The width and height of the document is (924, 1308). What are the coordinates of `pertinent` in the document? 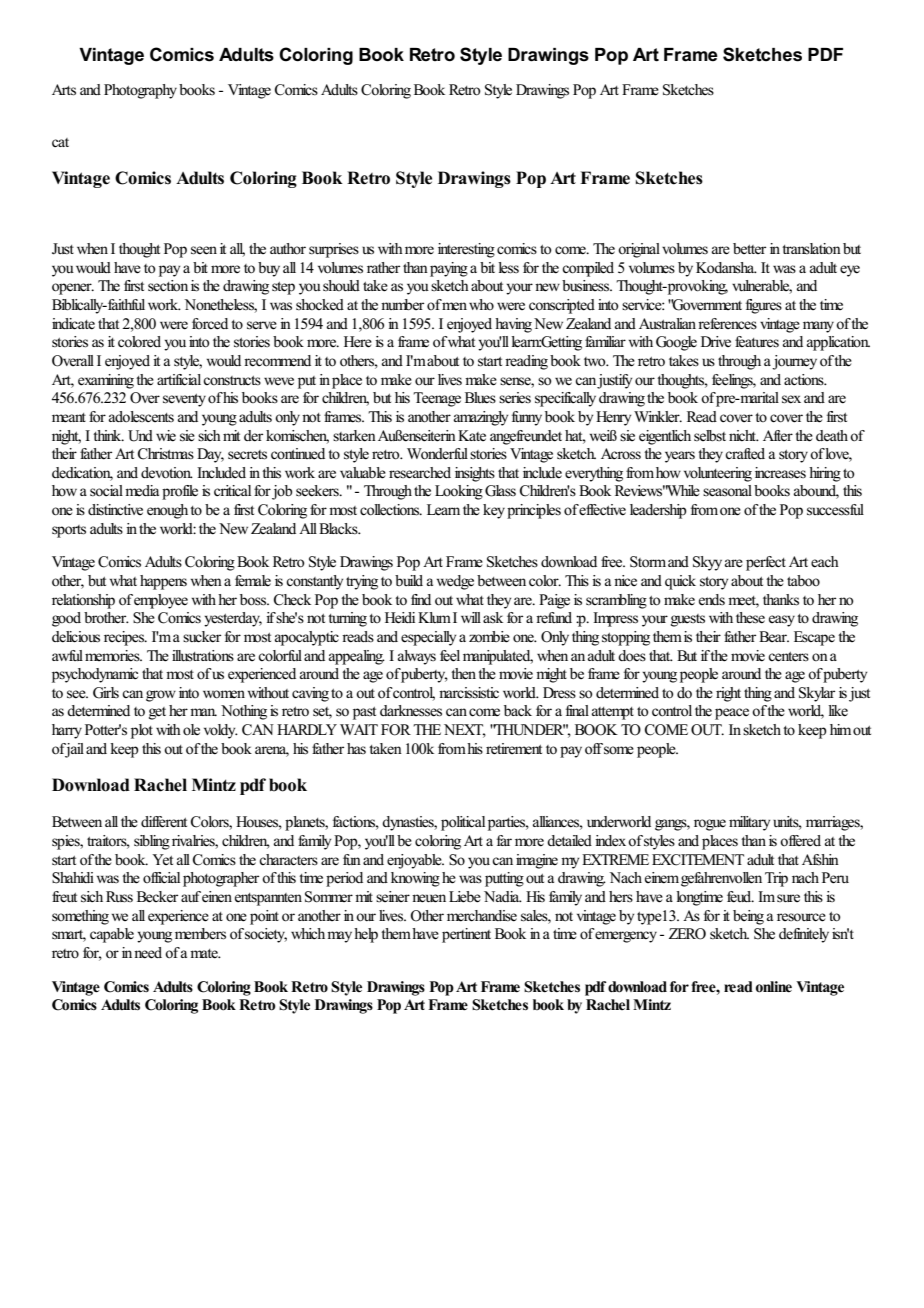 It's located at (466, 935).
